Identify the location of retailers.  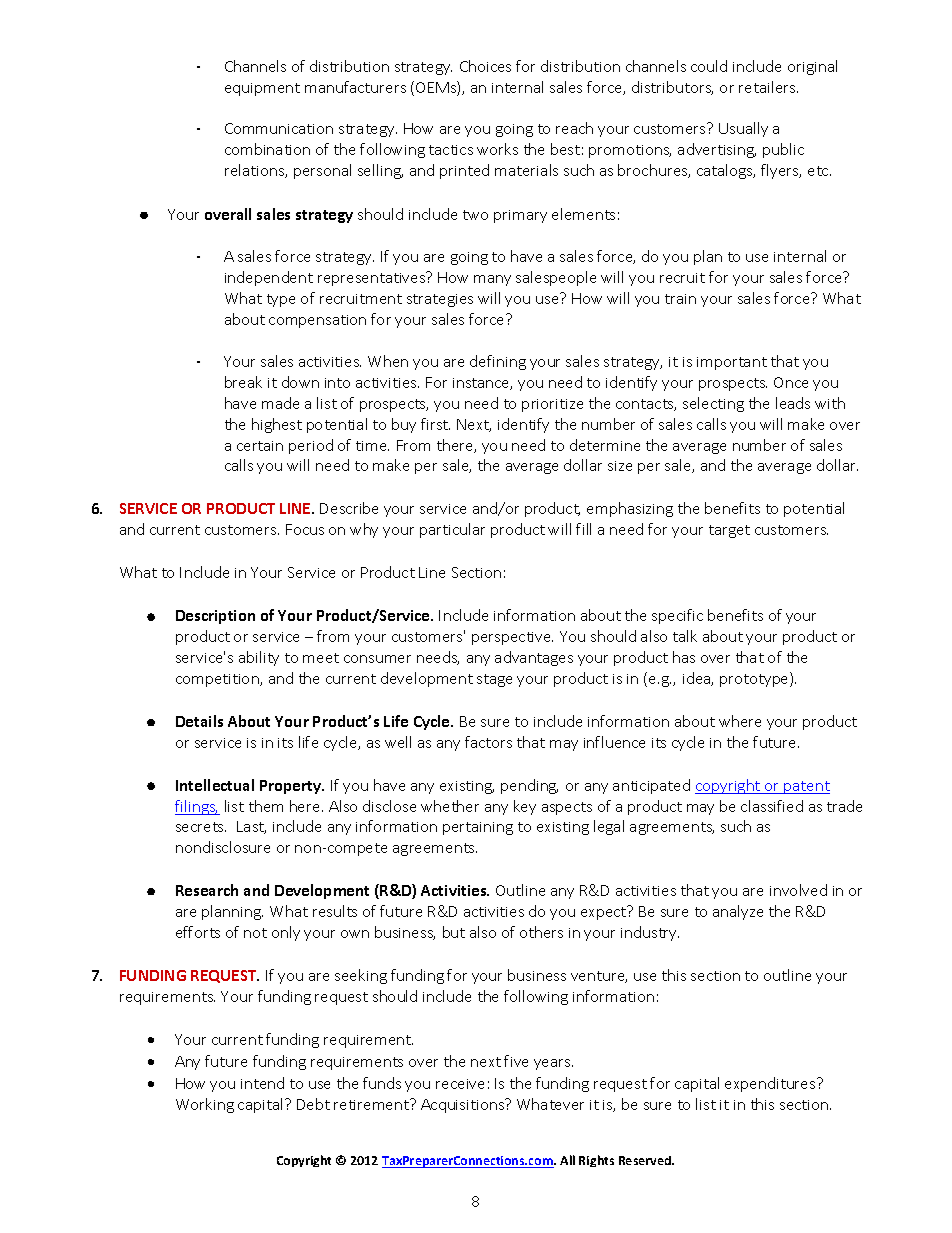
(768, 87).
